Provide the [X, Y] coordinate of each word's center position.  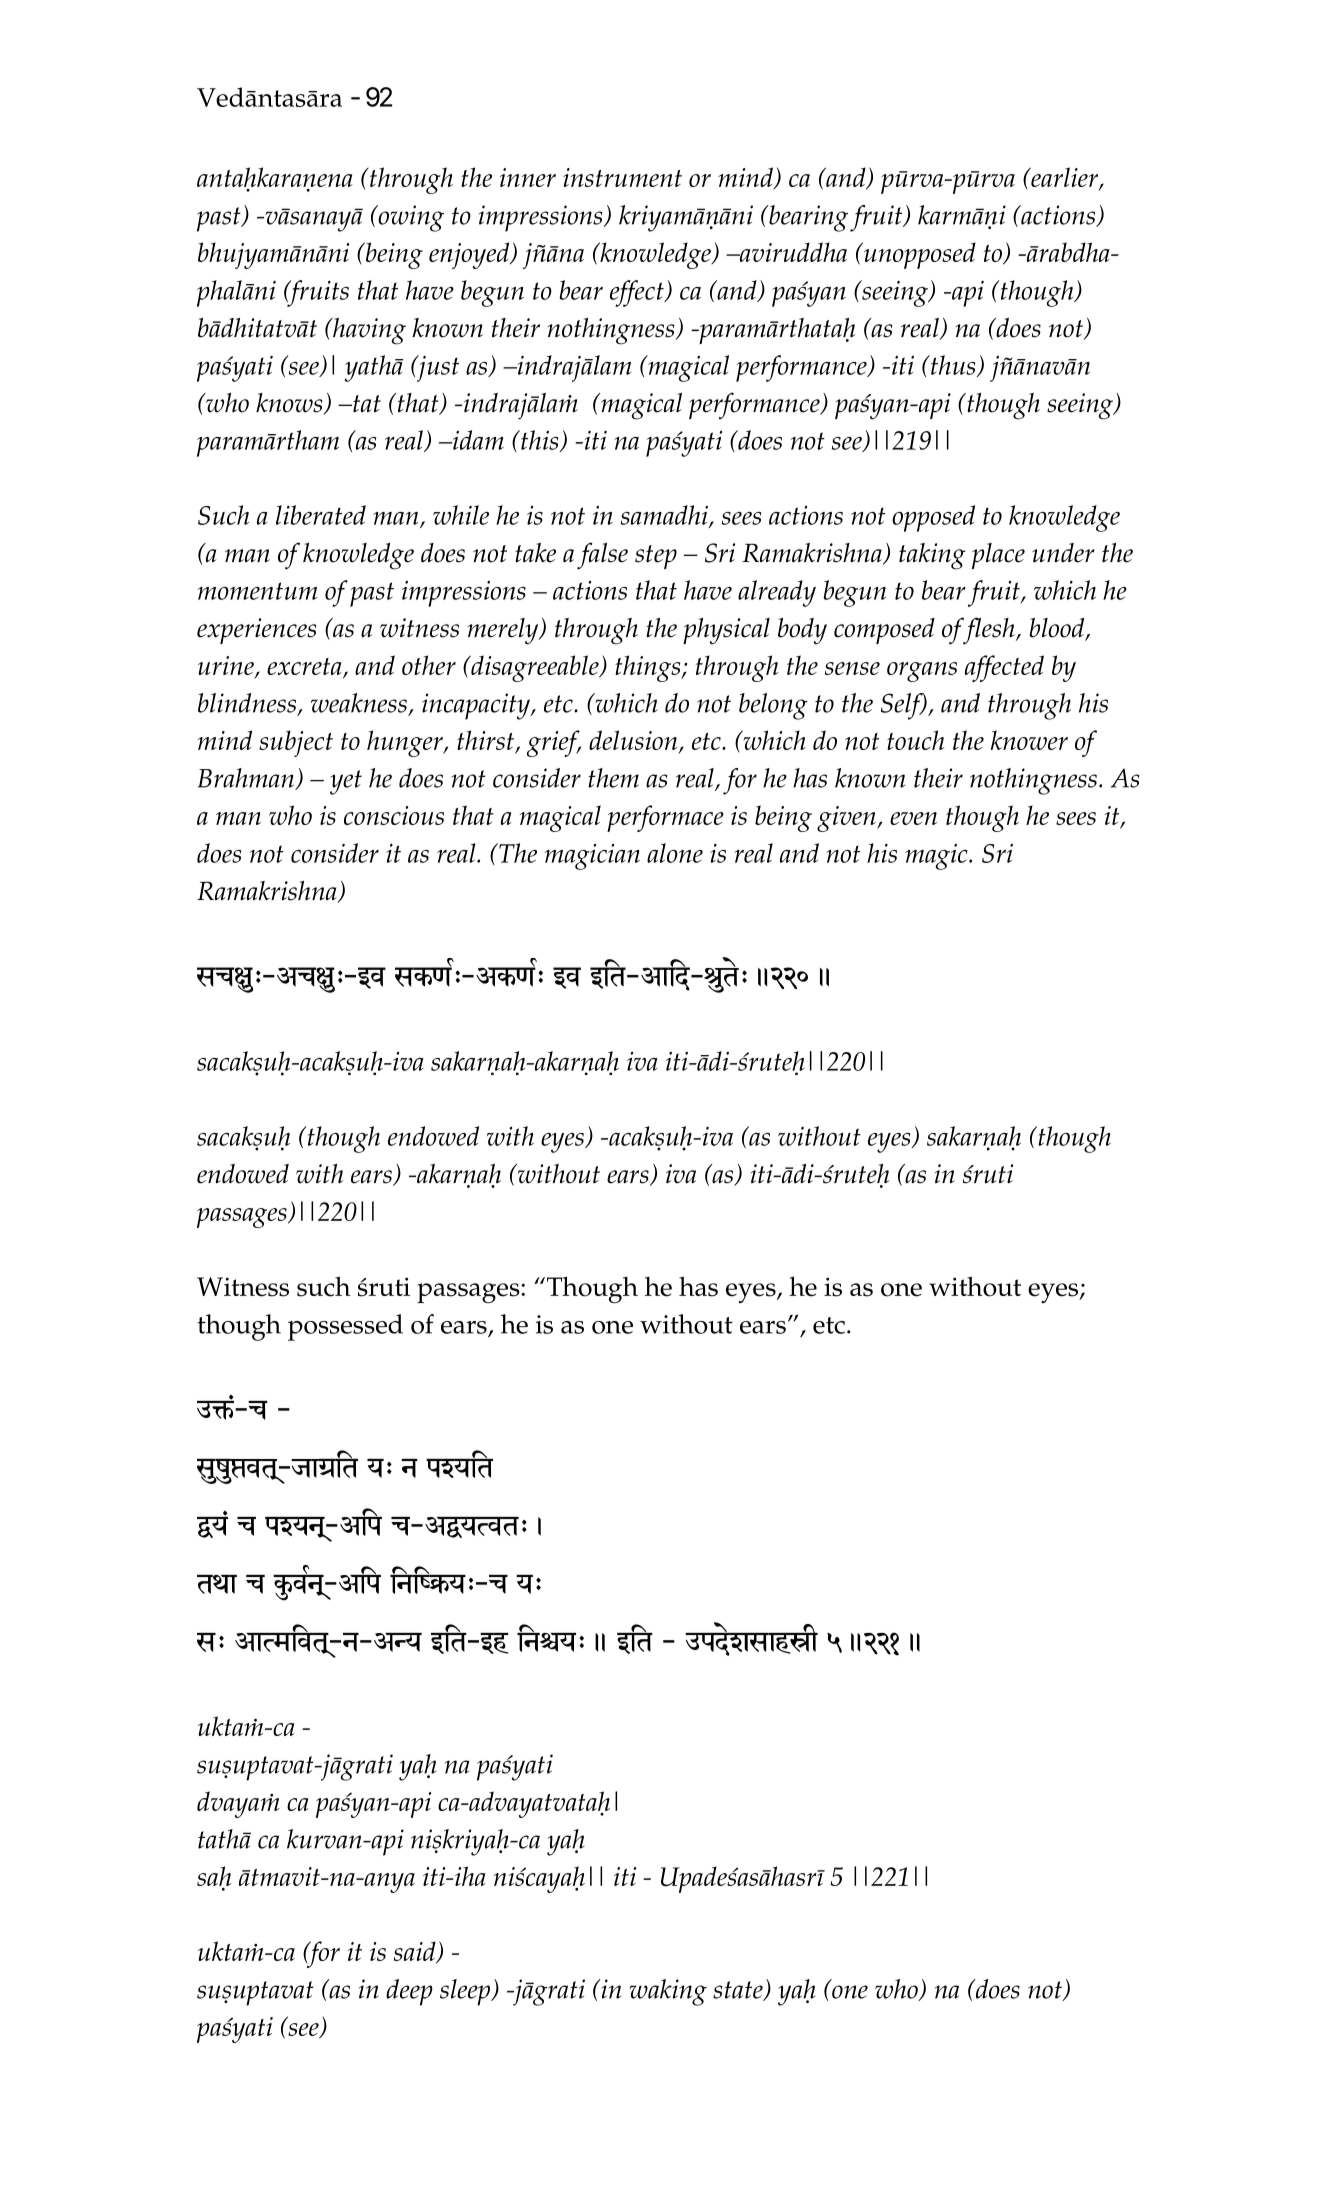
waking [668, 1992]
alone [675, 853]
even [913, 818]
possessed [345, 1327]
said [416, 1952]
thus [953, 366]
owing [410, 218]
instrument [622, 177]
